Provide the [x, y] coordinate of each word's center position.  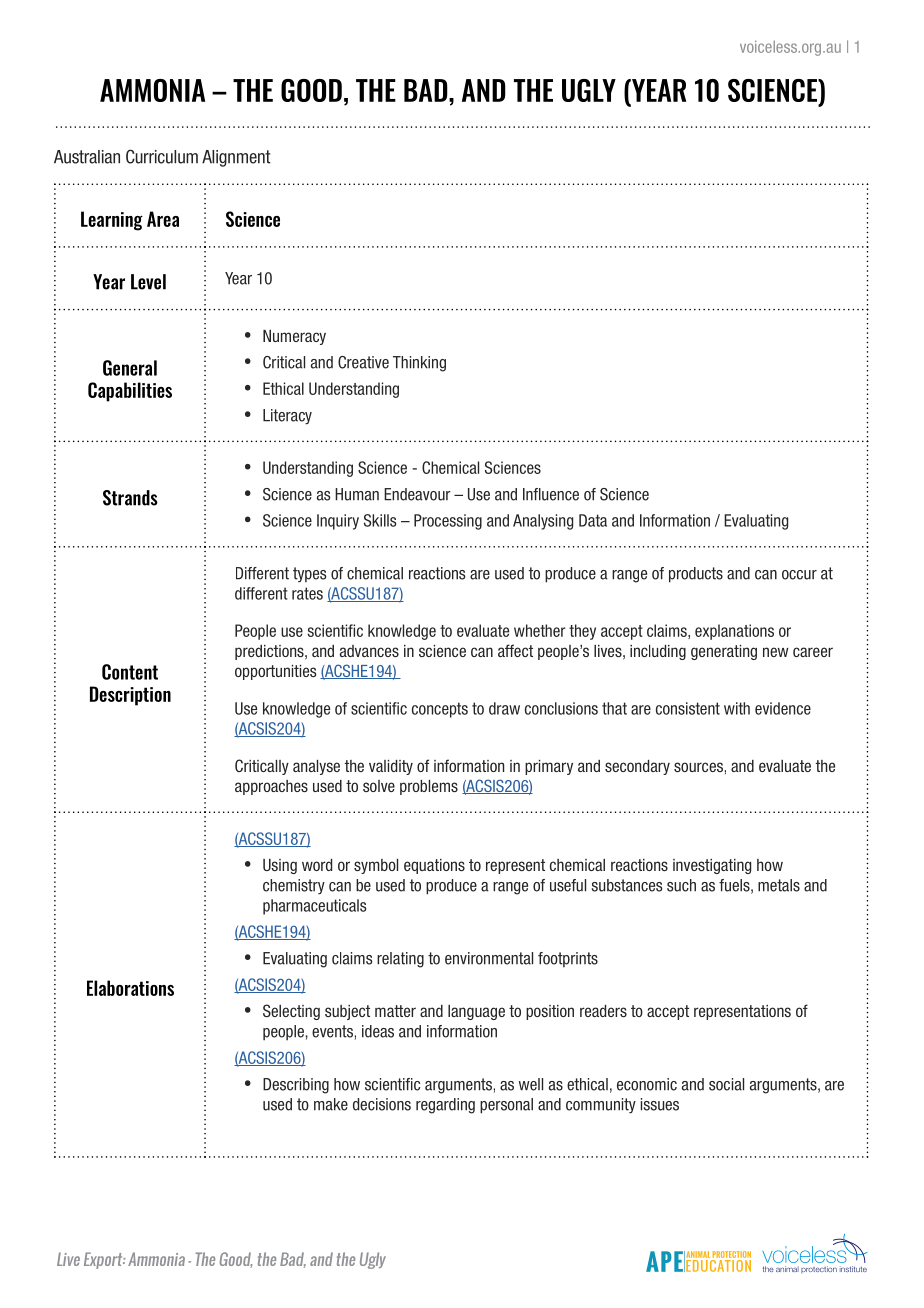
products [696, 575]
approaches [271, 787]
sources [699, 767]
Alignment [236, 158]
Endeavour [417, 494]
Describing [296, 1086]
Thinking [419, 364]
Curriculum [162, 156]
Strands [130, 498]
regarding [445, 1106]
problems [429, 787]
